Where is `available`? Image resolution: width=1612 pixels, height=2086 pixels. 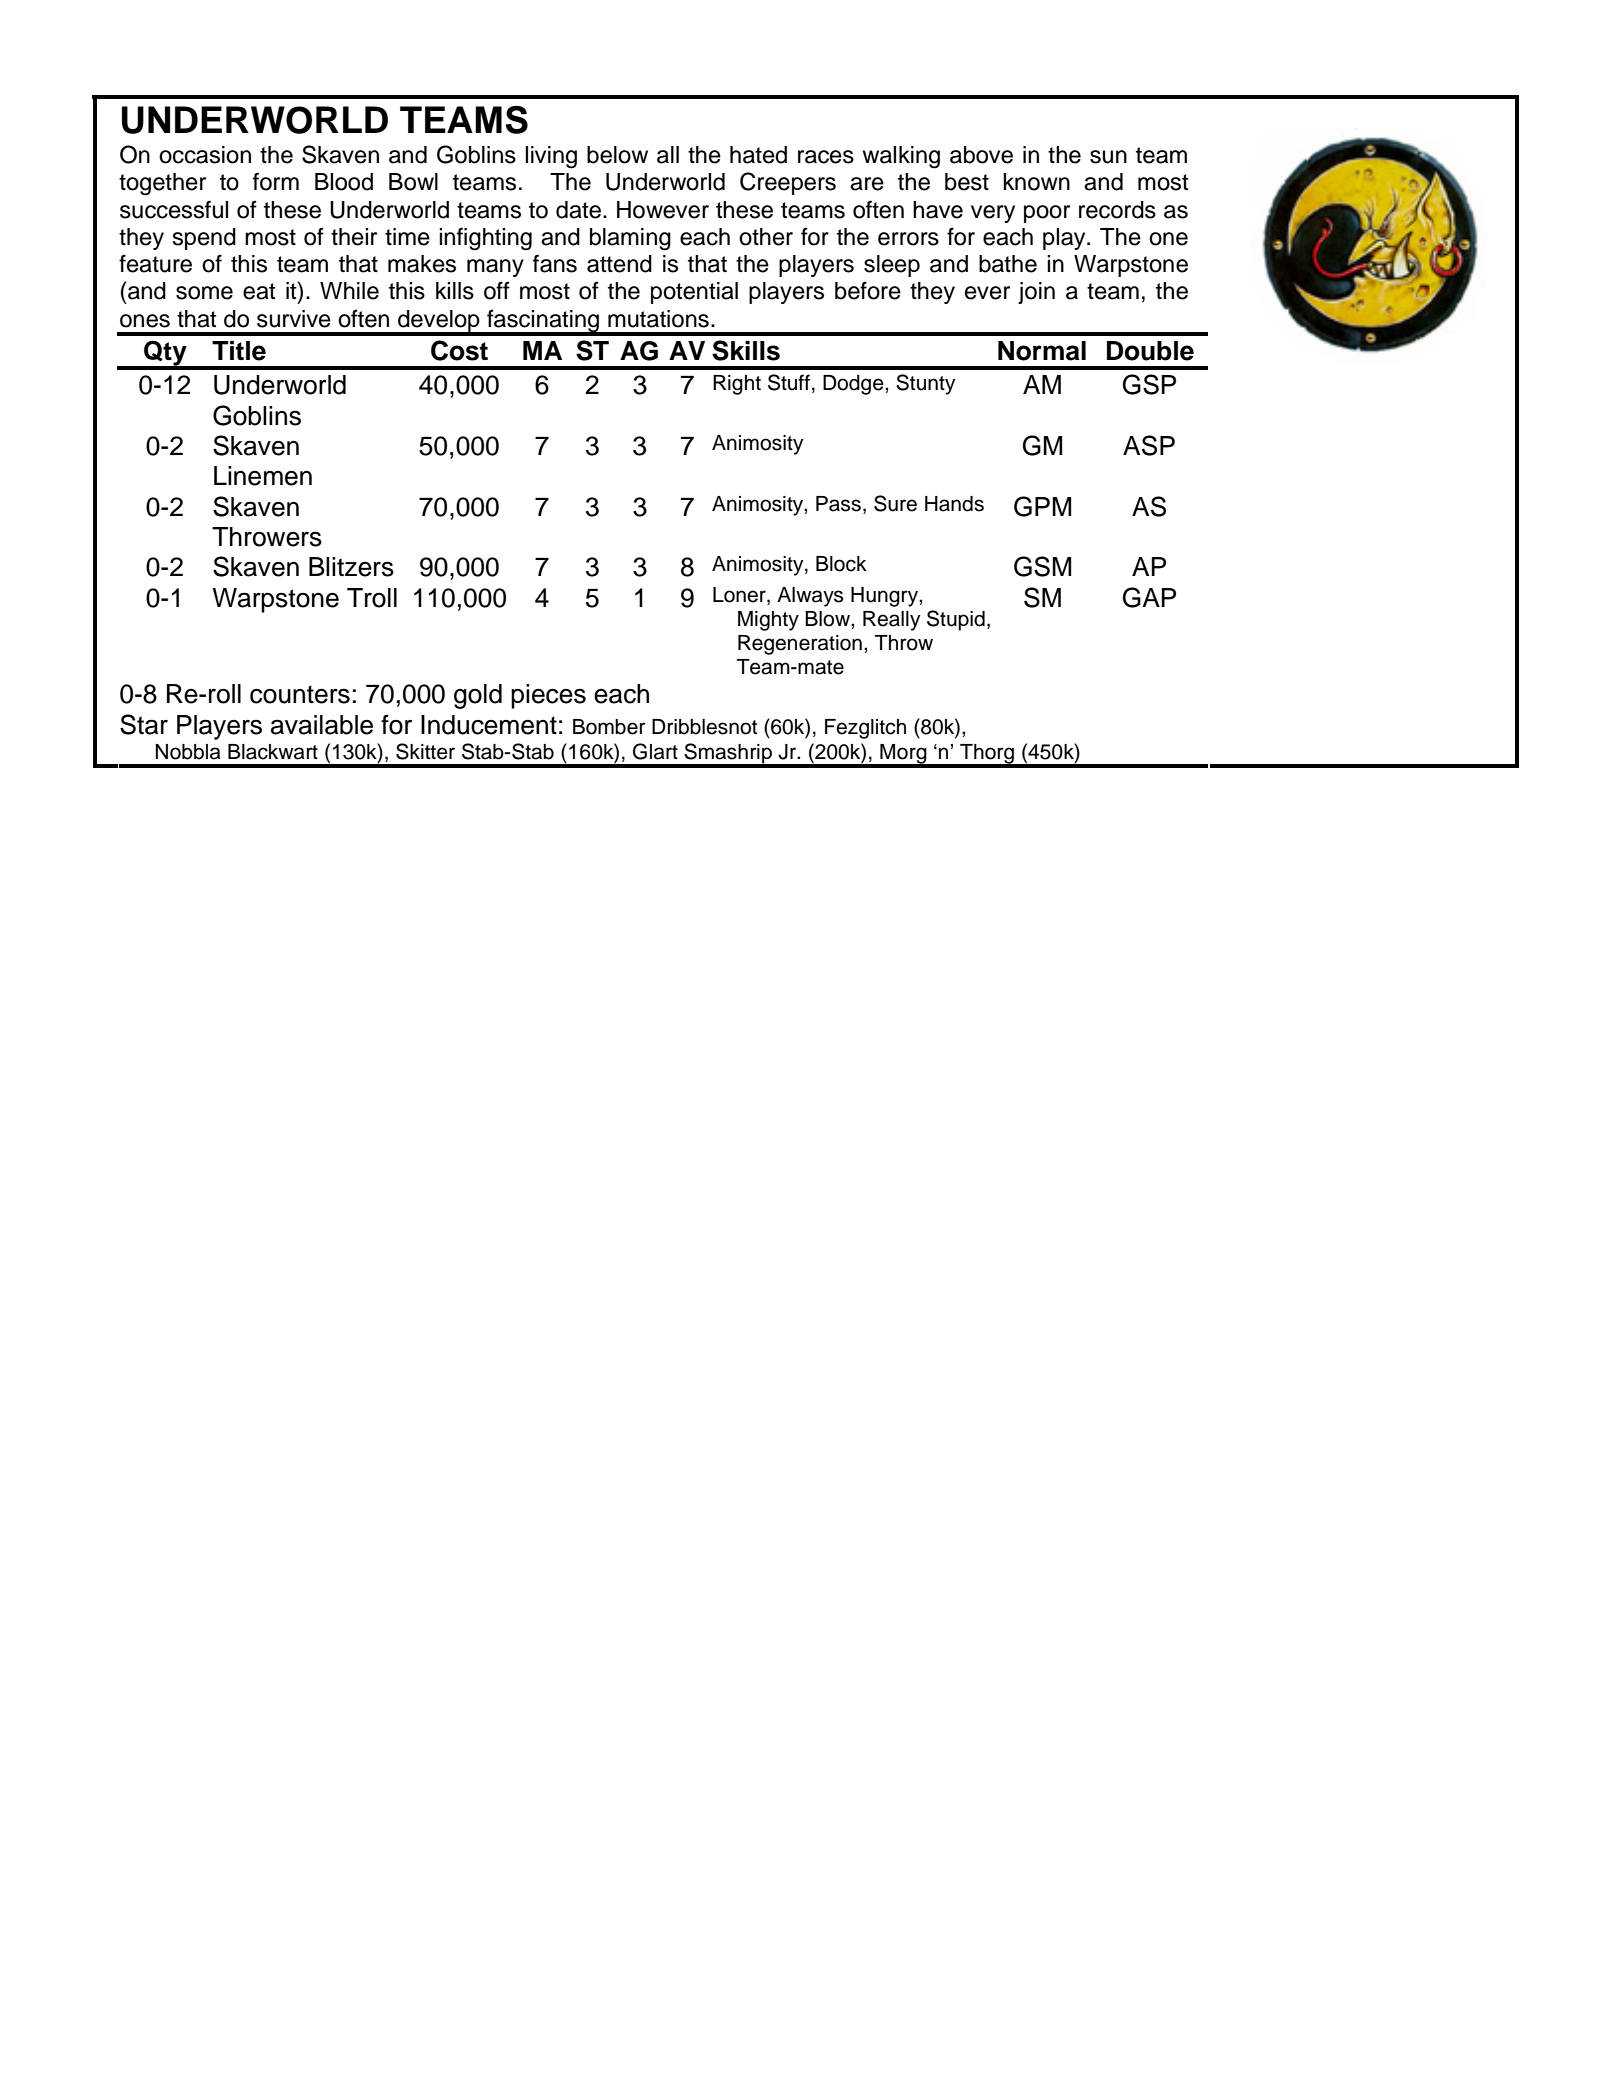
available is located at coordinates (322, 725).
